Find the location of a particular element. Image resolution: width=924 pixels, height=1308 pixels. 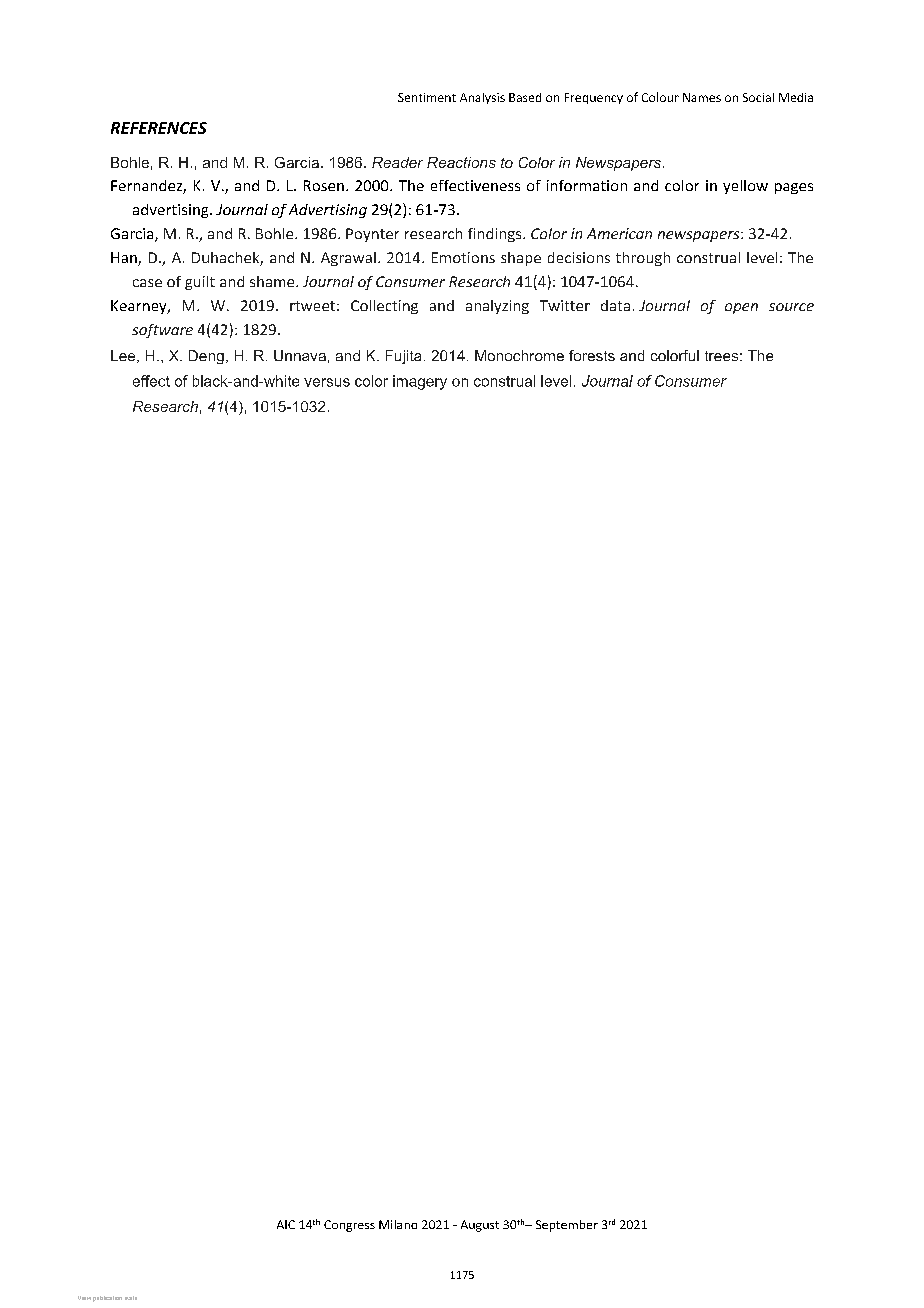

versus is located at coordinates (327, 382).
